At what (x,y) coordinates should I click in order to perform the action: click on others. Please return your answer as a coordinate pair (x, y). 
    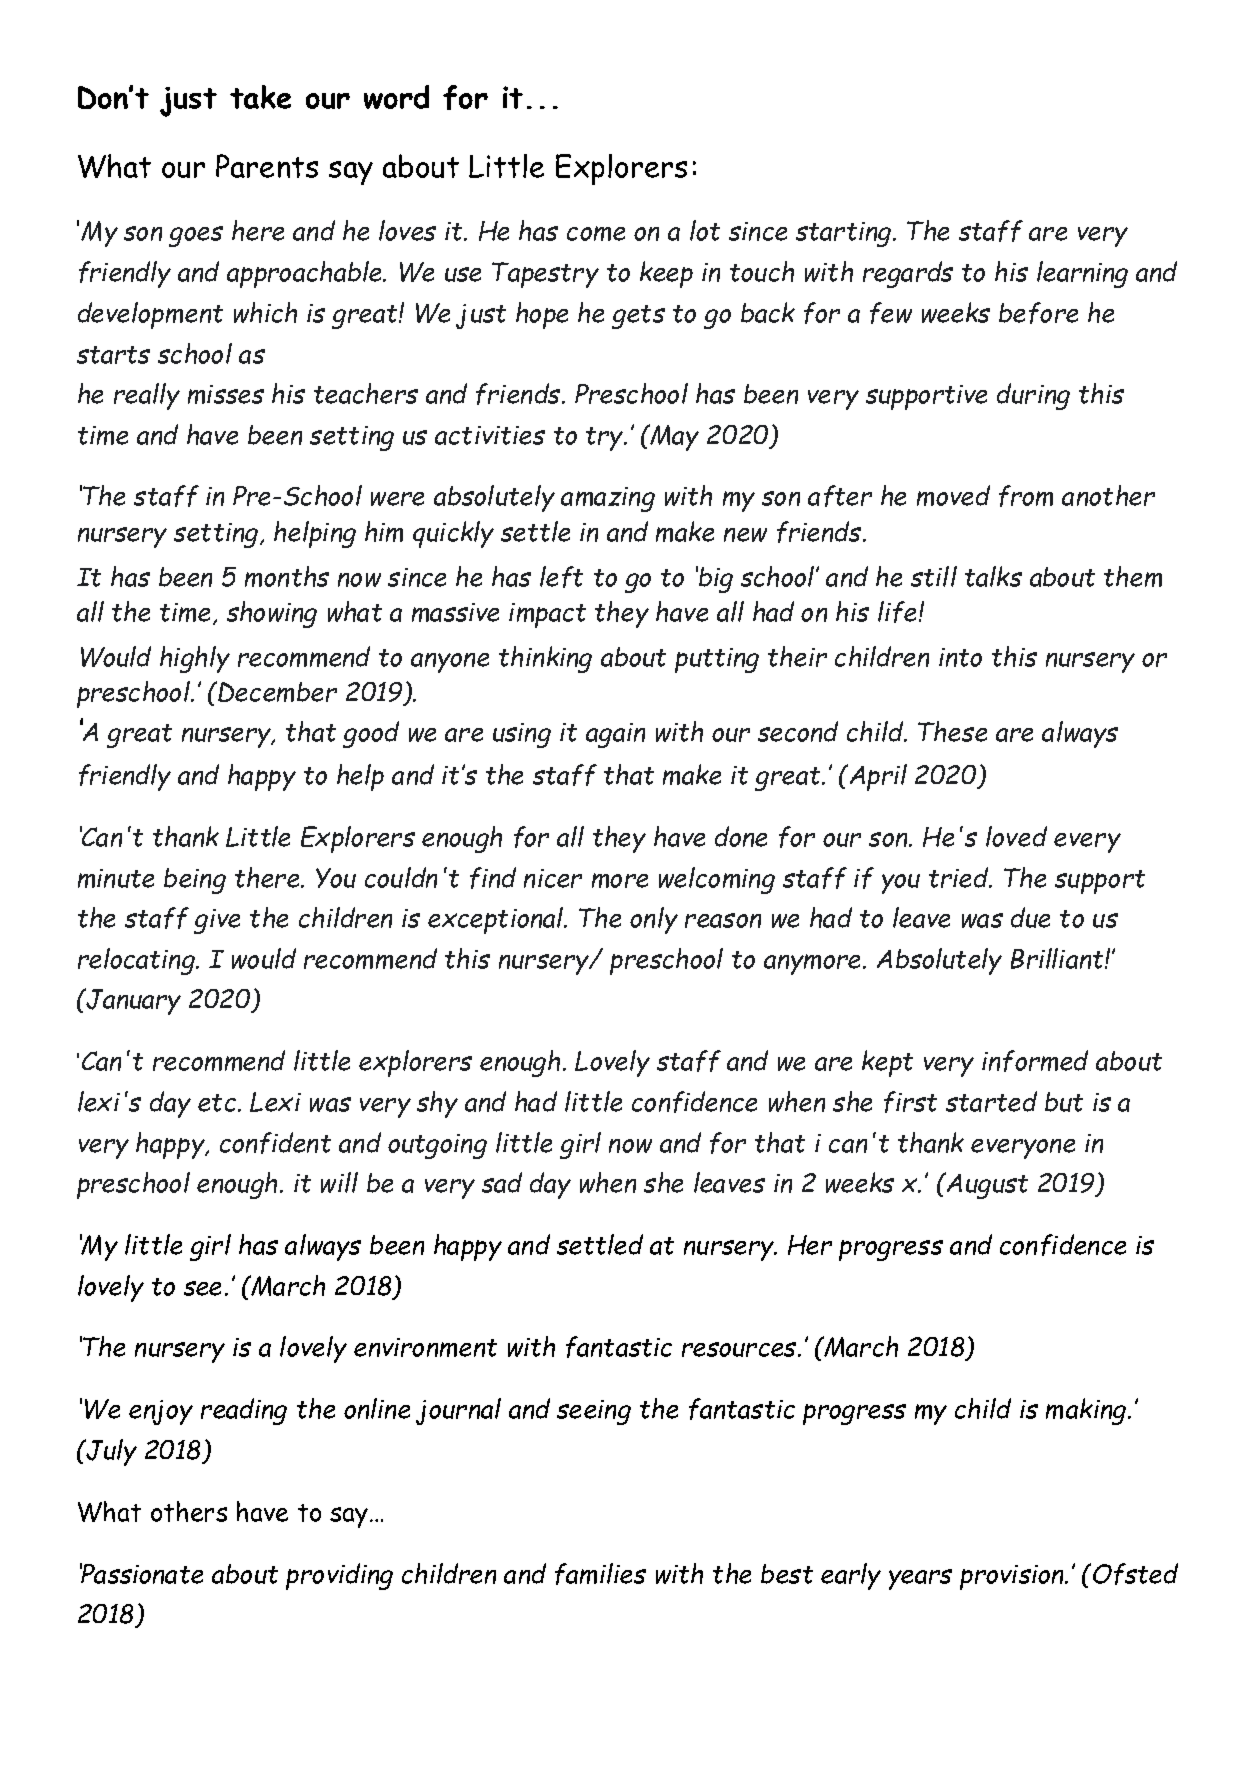
    Looking at the image, I should click on (189, 1511).
